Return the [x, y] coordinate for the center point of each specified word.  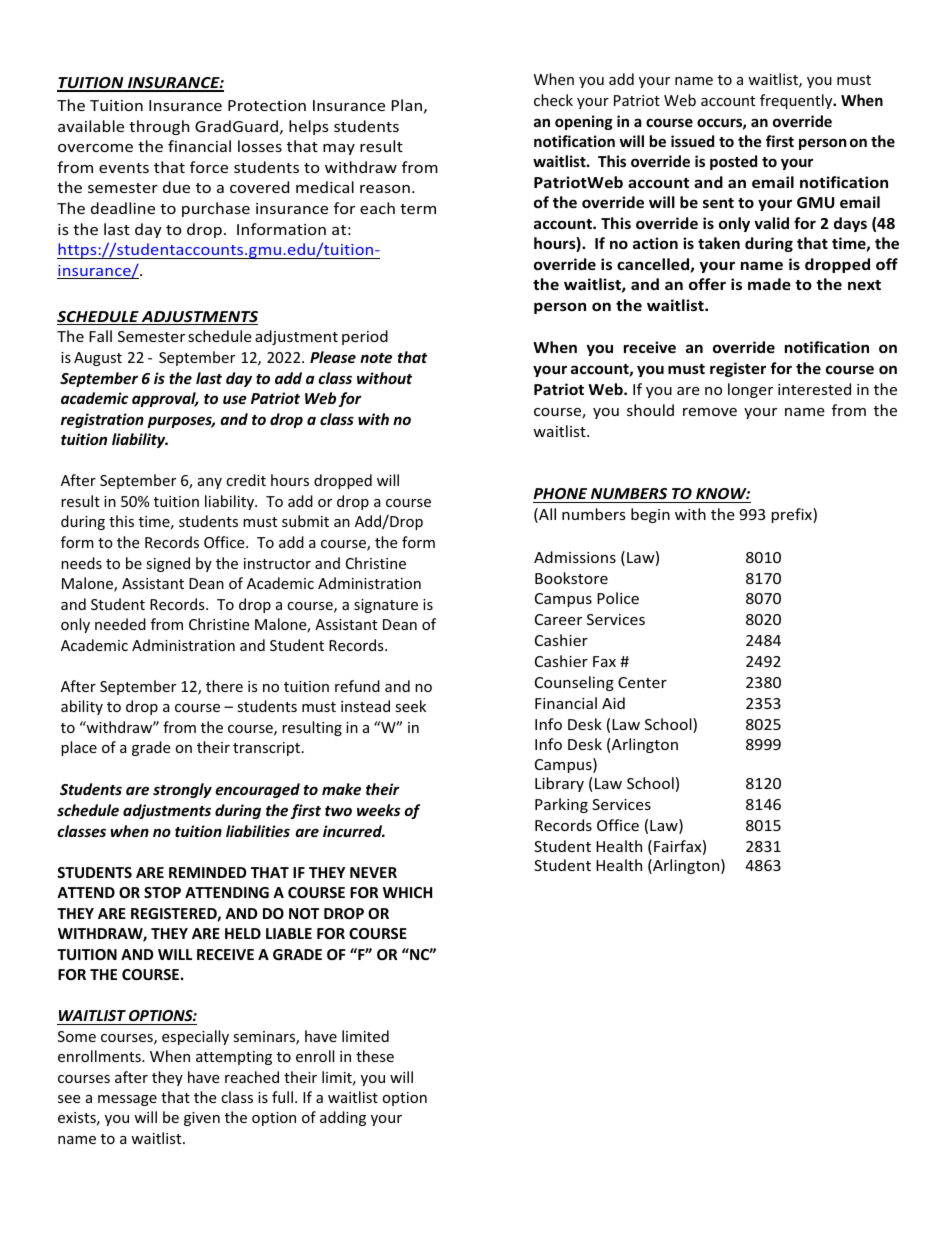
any [210, 483]
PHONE [561, 495]
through [159, 127]
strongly [182, 790]
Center [642, 682]
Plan [407, 105]
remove [710, 412]
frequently [797, 101]
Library [559, 784]
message [127, 1100]
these [375, 1056]
